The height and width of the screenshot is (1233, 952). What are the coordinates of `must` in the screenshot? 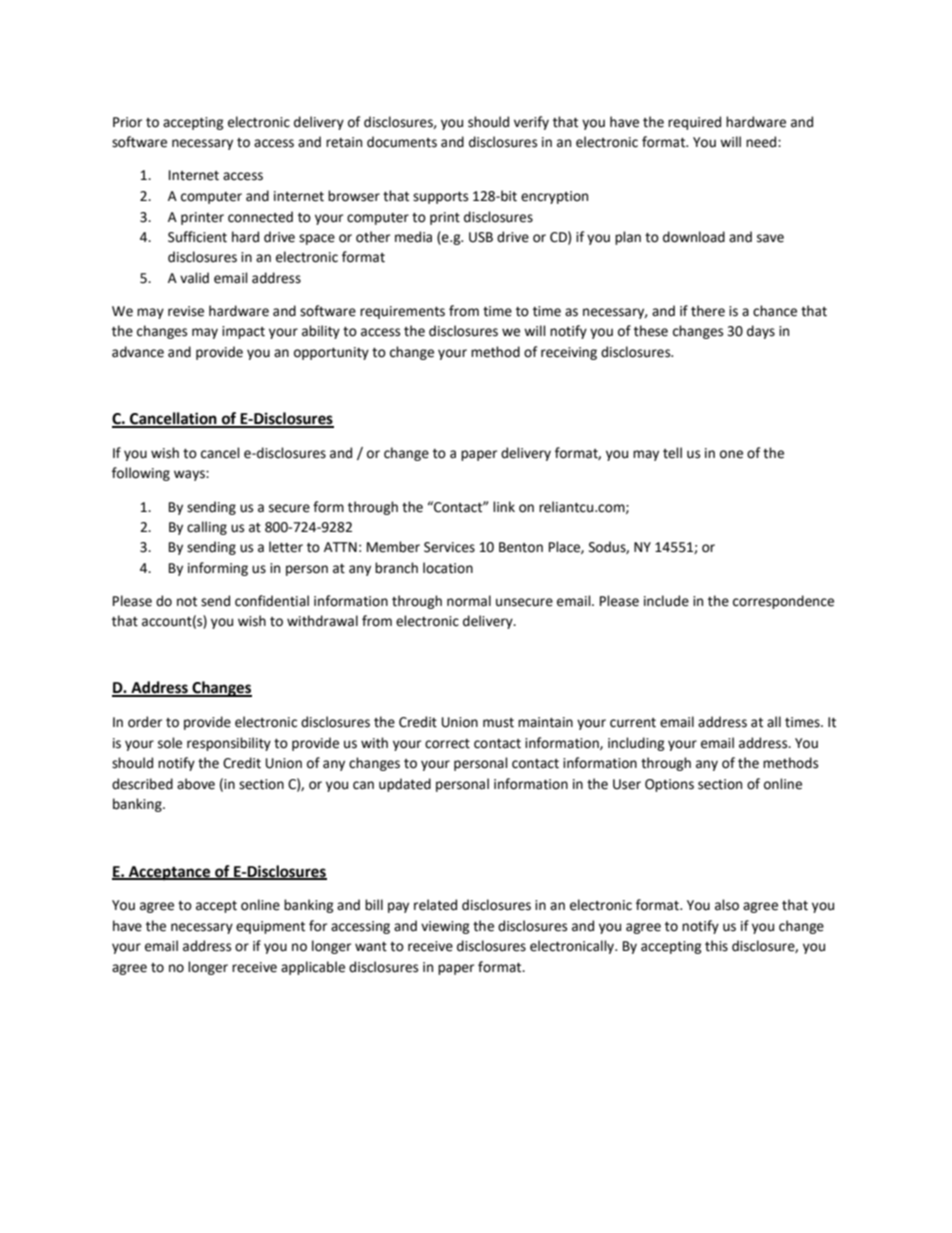 It's located at (498, 723).
